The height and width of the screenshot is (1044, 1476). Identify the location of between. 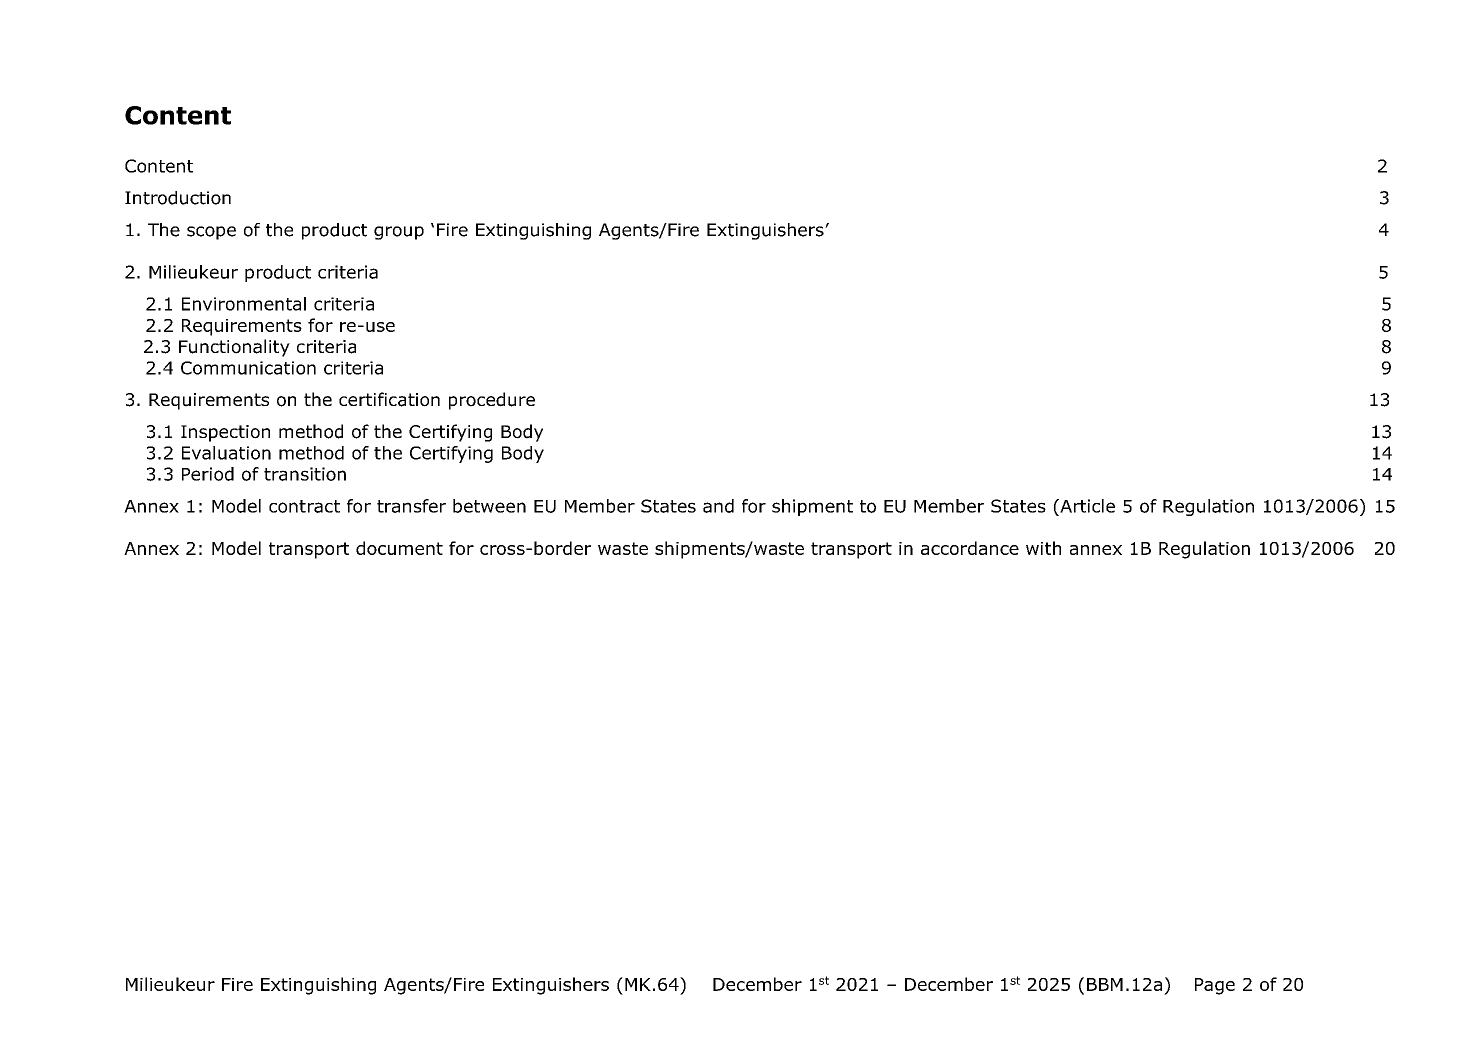
(489, 506).
